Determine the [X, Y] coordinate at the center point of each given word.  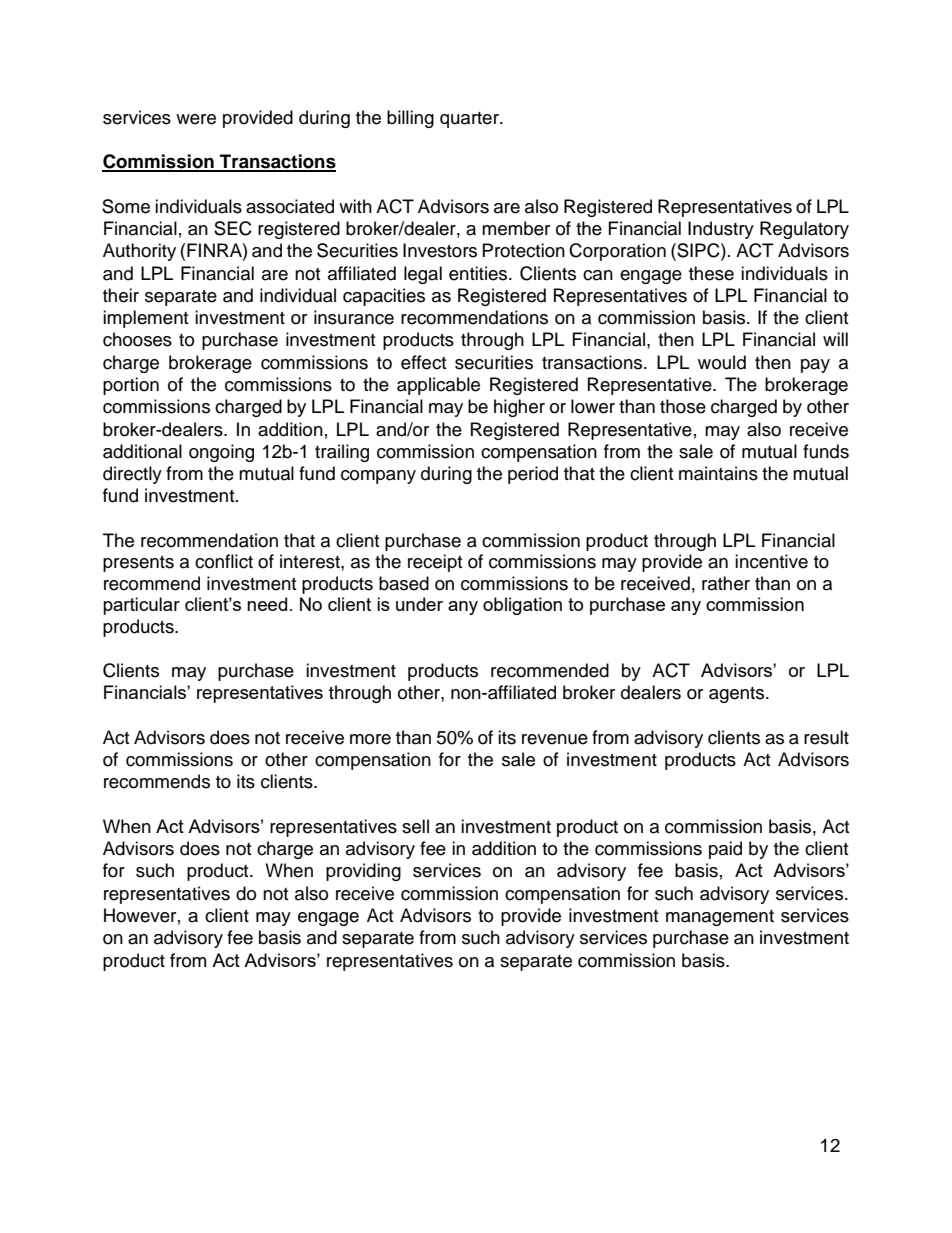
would [722, 362]
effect [423, 362]
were [196, 119]
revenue [555, 739]
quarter [470, 120]
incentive [771, 561]
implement [145, 319]
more [370, 739]
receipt [435, 563]
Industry [721, 230]
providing [363, 872]
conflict [224, 561]
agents [738, 695]
